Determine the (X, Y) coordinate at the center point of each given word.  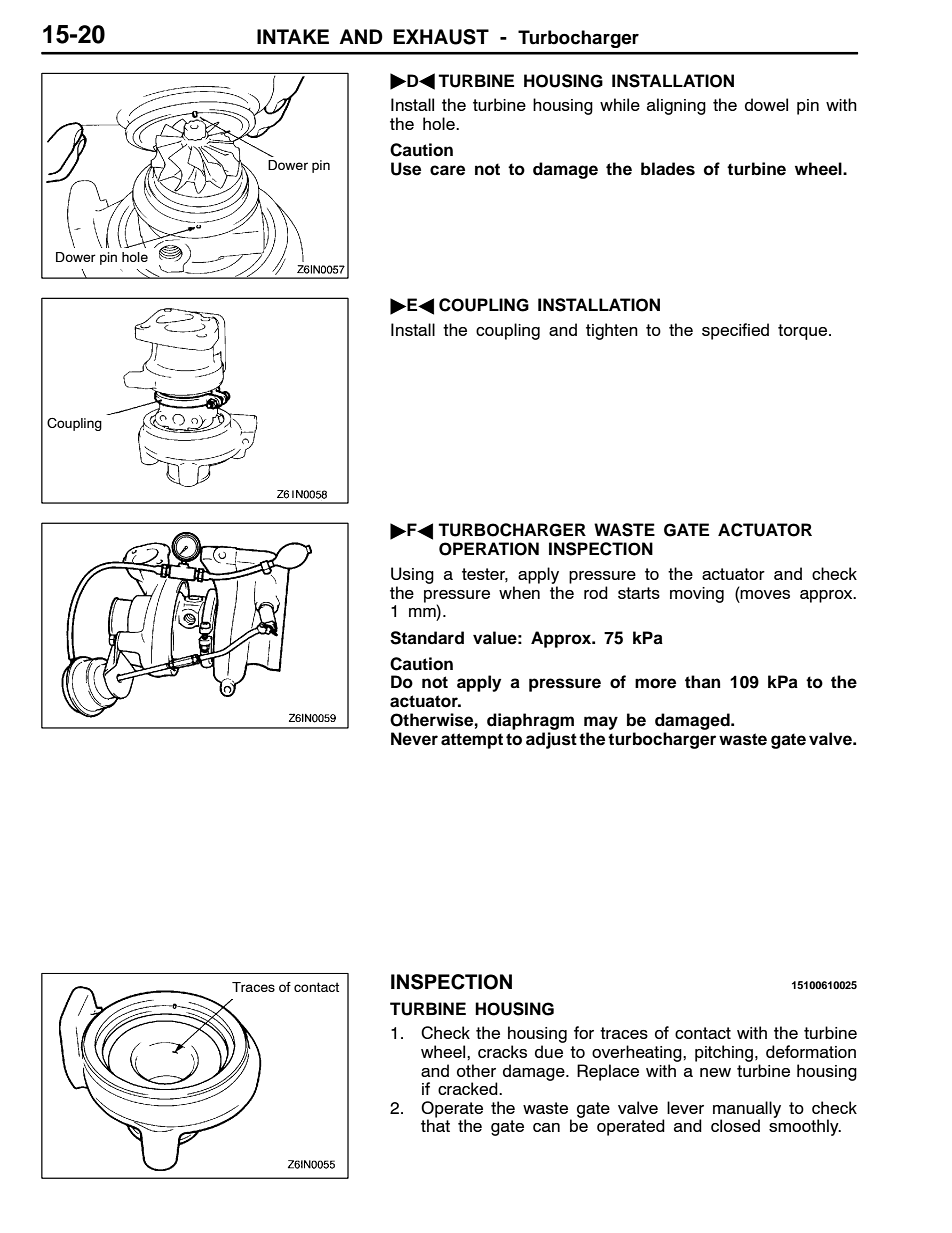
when (519, 592)
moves (764, 593)
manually (747, 1110)
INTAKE (293, 36)
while (620, 104)
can (546, 1127)
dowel (766, 104)
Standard (427, 638)
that (435, 1124)
